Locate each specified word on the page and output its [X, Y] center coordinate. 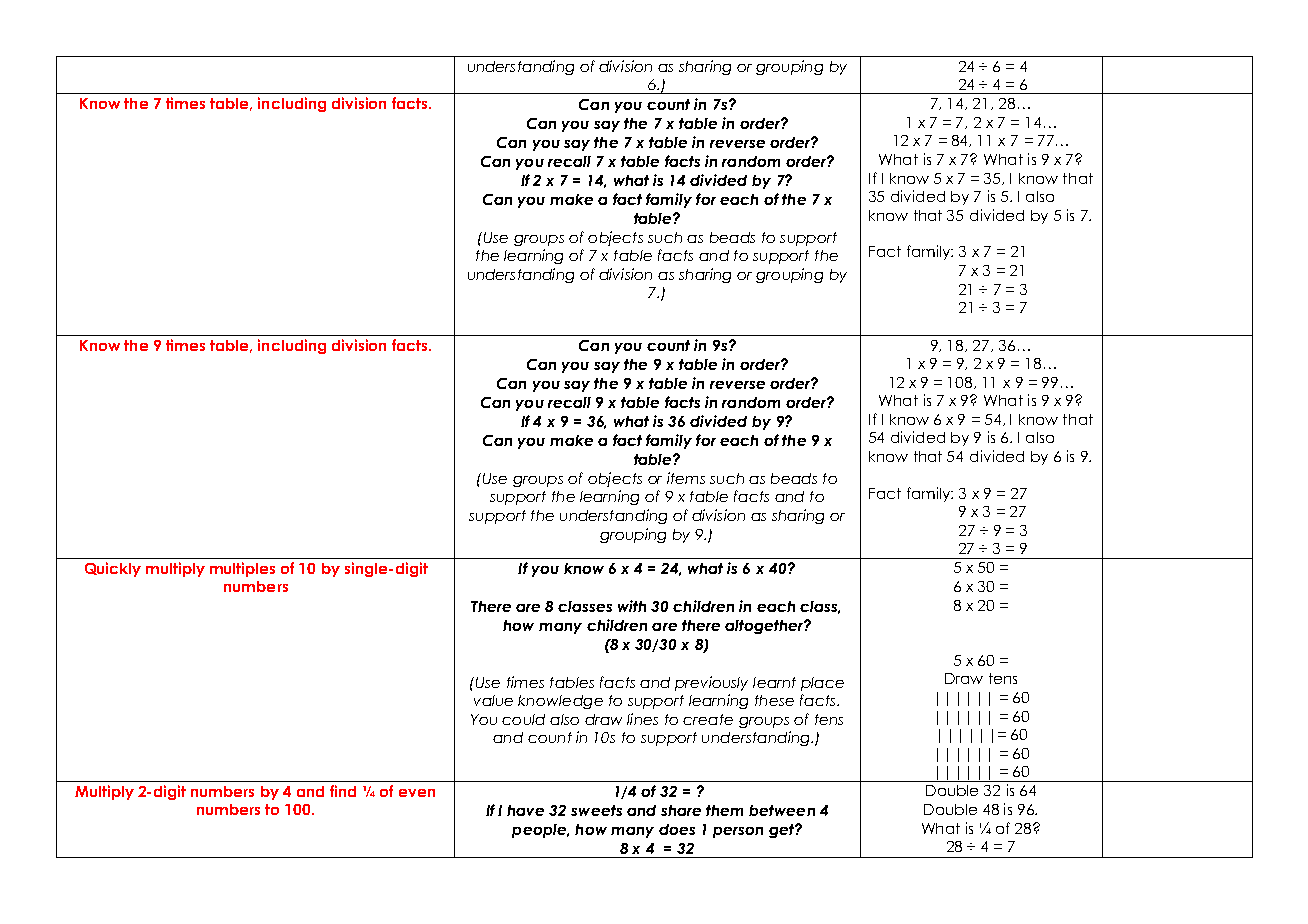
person [738, 832]
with [632, 606]
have [525, 810]
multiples [242, 569]
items [686, 478]
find [343, 791]
